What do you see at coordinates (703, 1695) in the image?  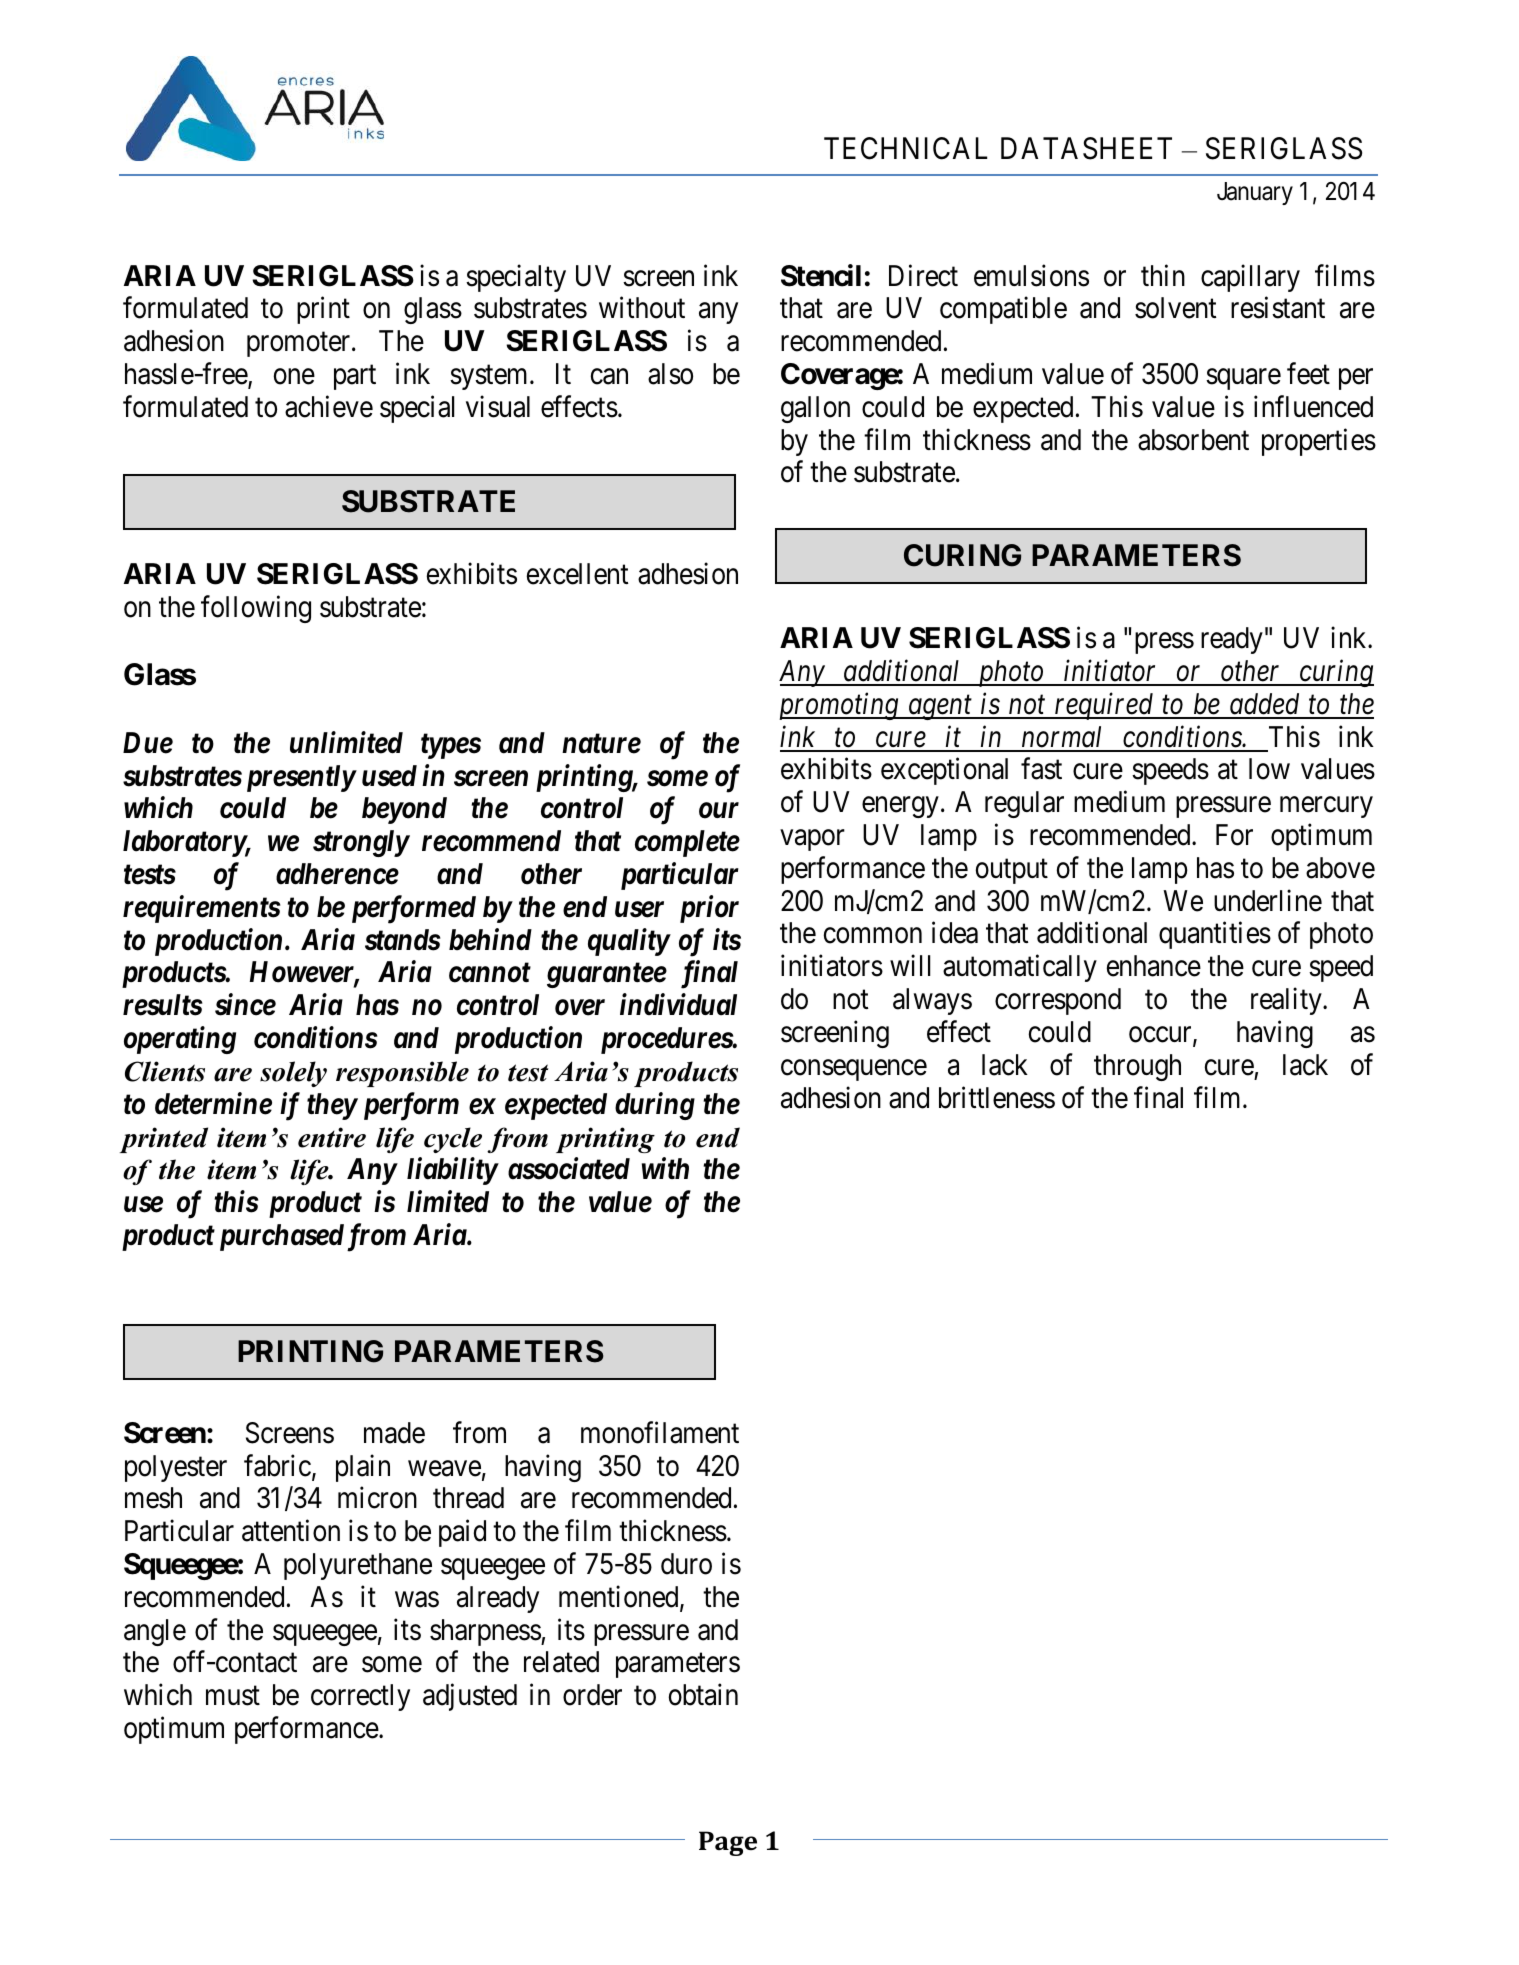 I see `obtain` at bounding box center [703, 1695].
